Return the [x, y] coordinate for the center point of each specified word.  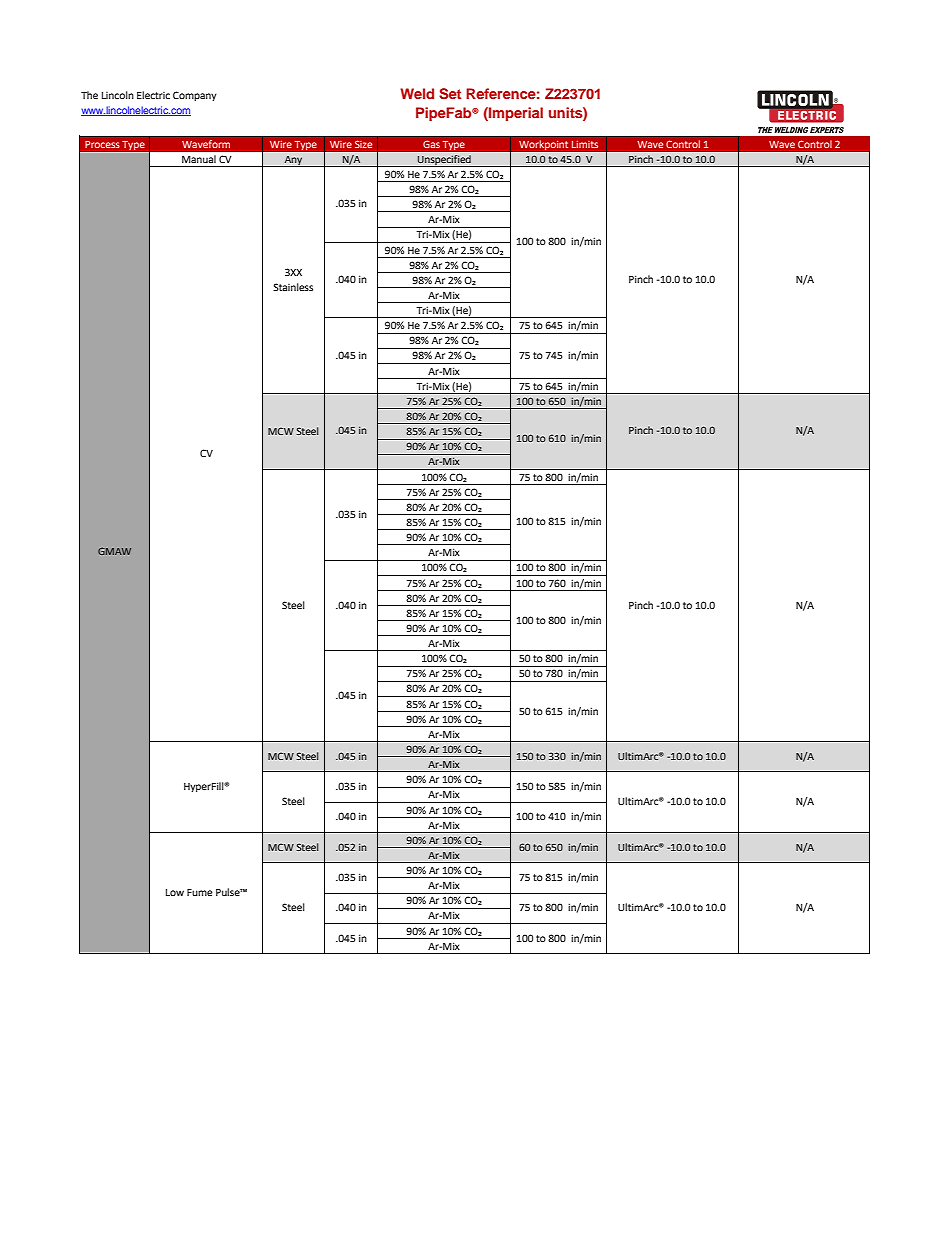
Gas [431, 144]
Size [364, 144]
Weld [417, 93]
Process [102, 144]
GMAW [114, 551]
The [89, 95]
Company [195, 96]
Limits [585, 144]
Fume [200, 892]
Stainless [293, 287]
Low [175, 892]
